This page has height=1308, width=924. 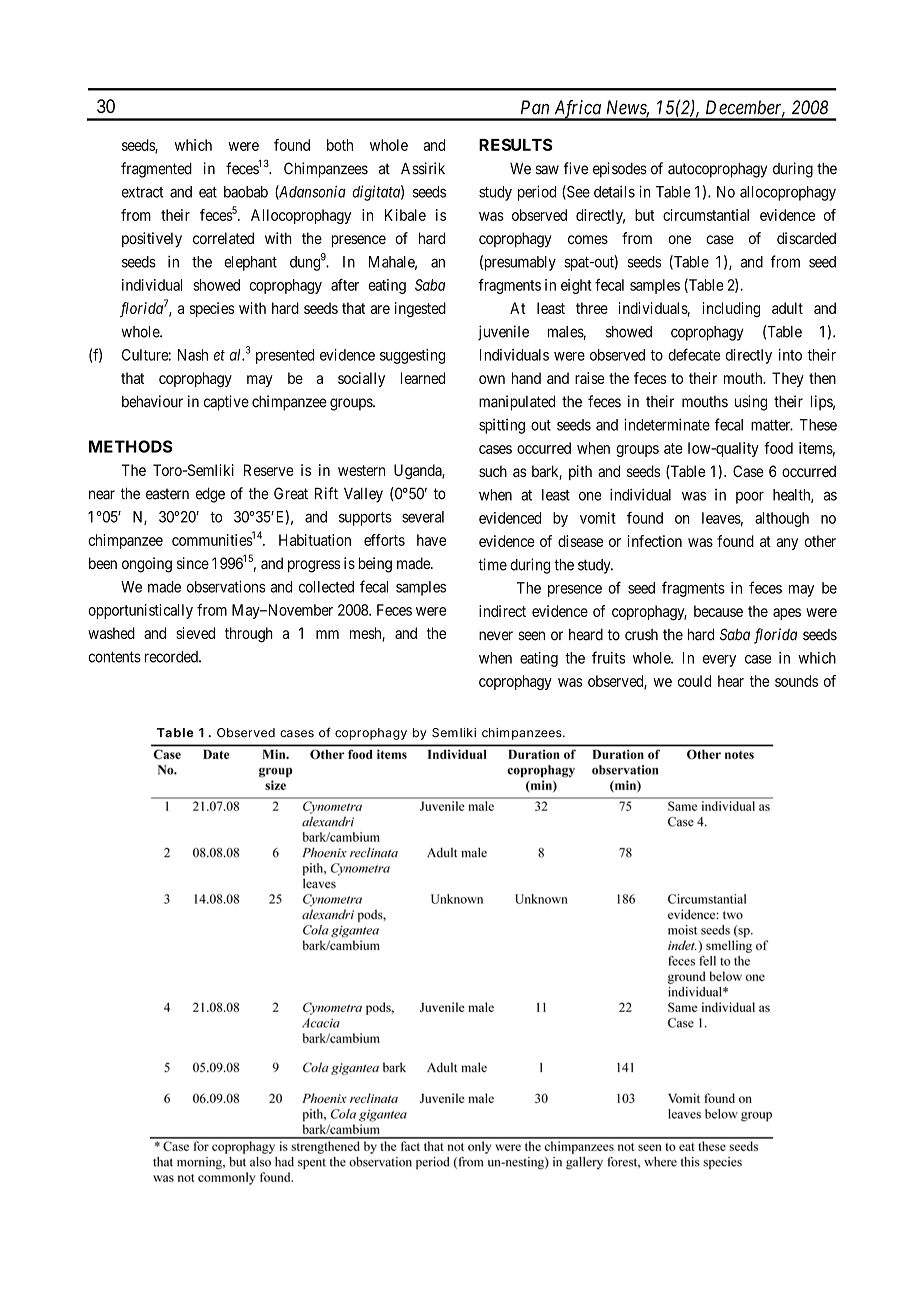 I want to click on ingested, so click(x=420, y=309).
